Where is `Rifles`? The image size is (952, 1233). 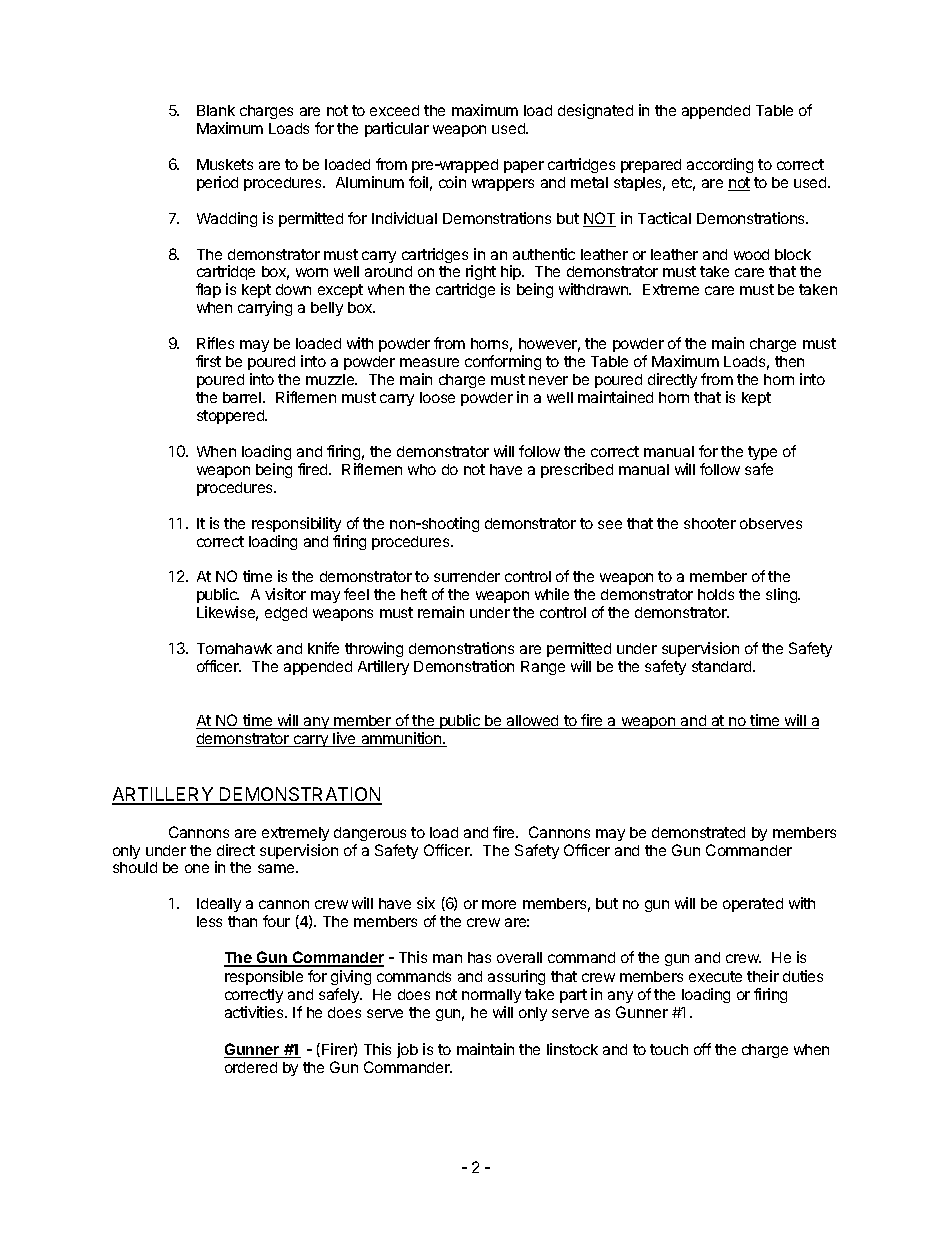 Rifles is located at coordinates (215, 343).
